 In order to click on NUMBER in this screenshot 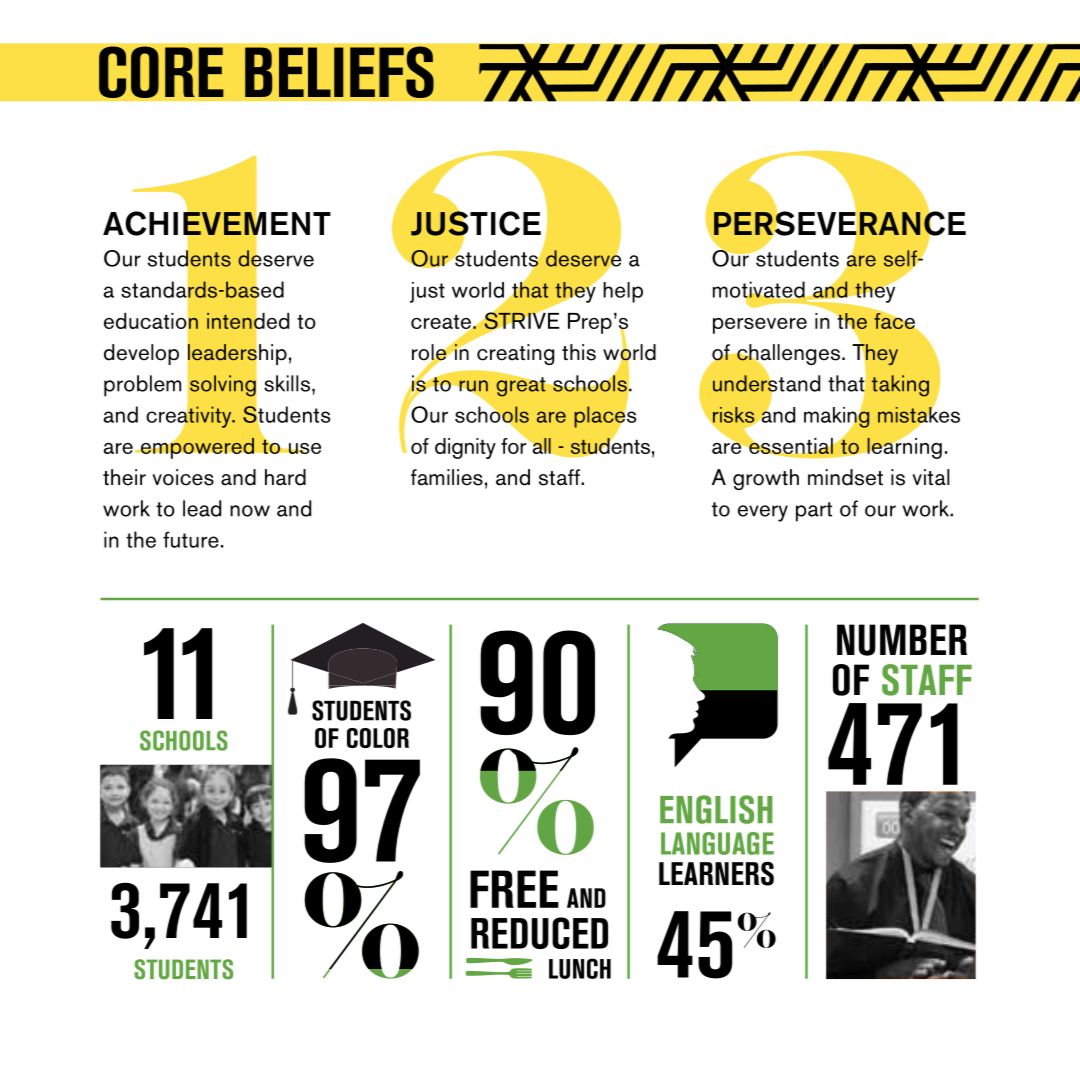, I will do `click(902, 640)`.
